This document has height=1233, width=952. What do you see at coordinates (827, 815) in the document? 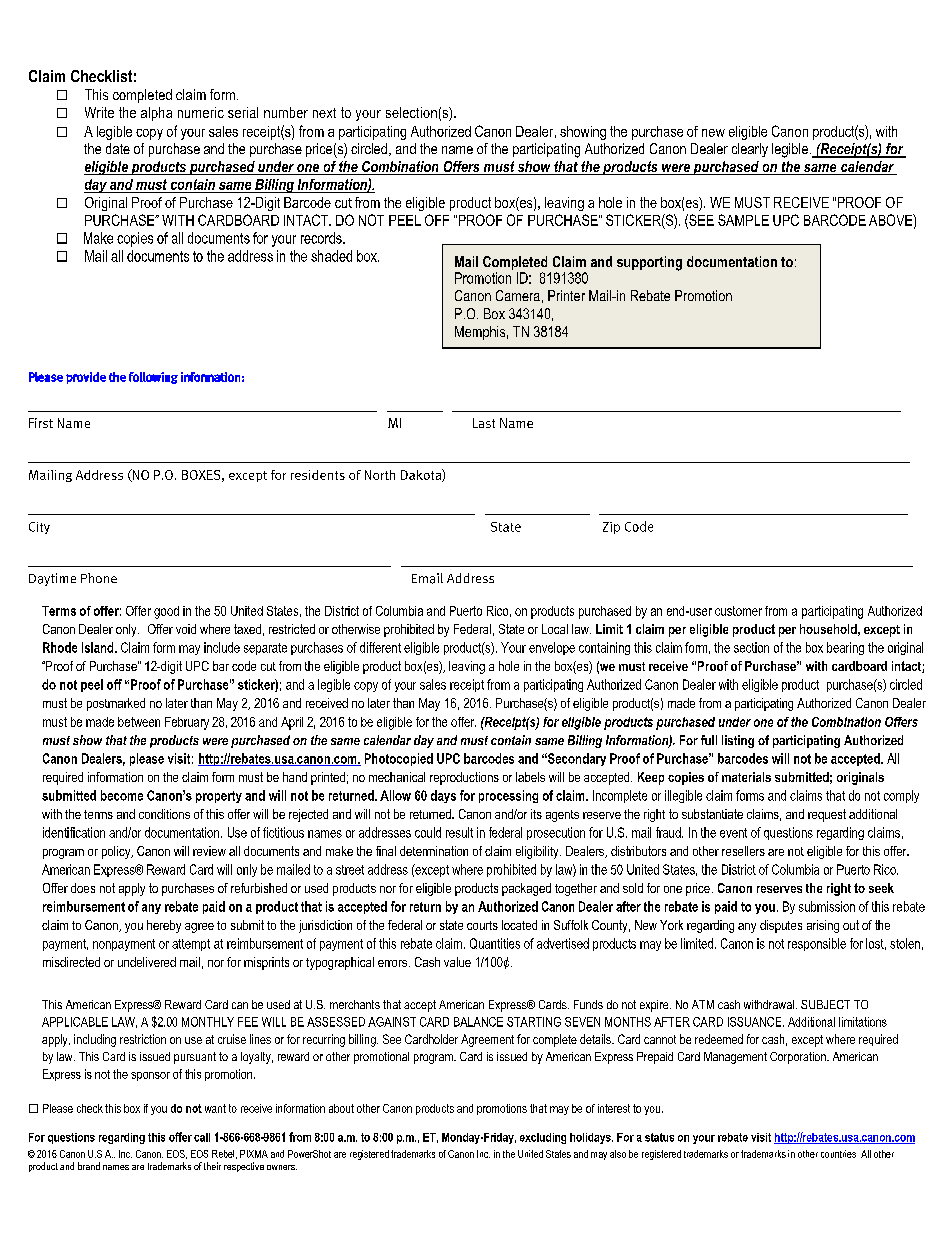
I see `request` at bounding box center [827, 815].
